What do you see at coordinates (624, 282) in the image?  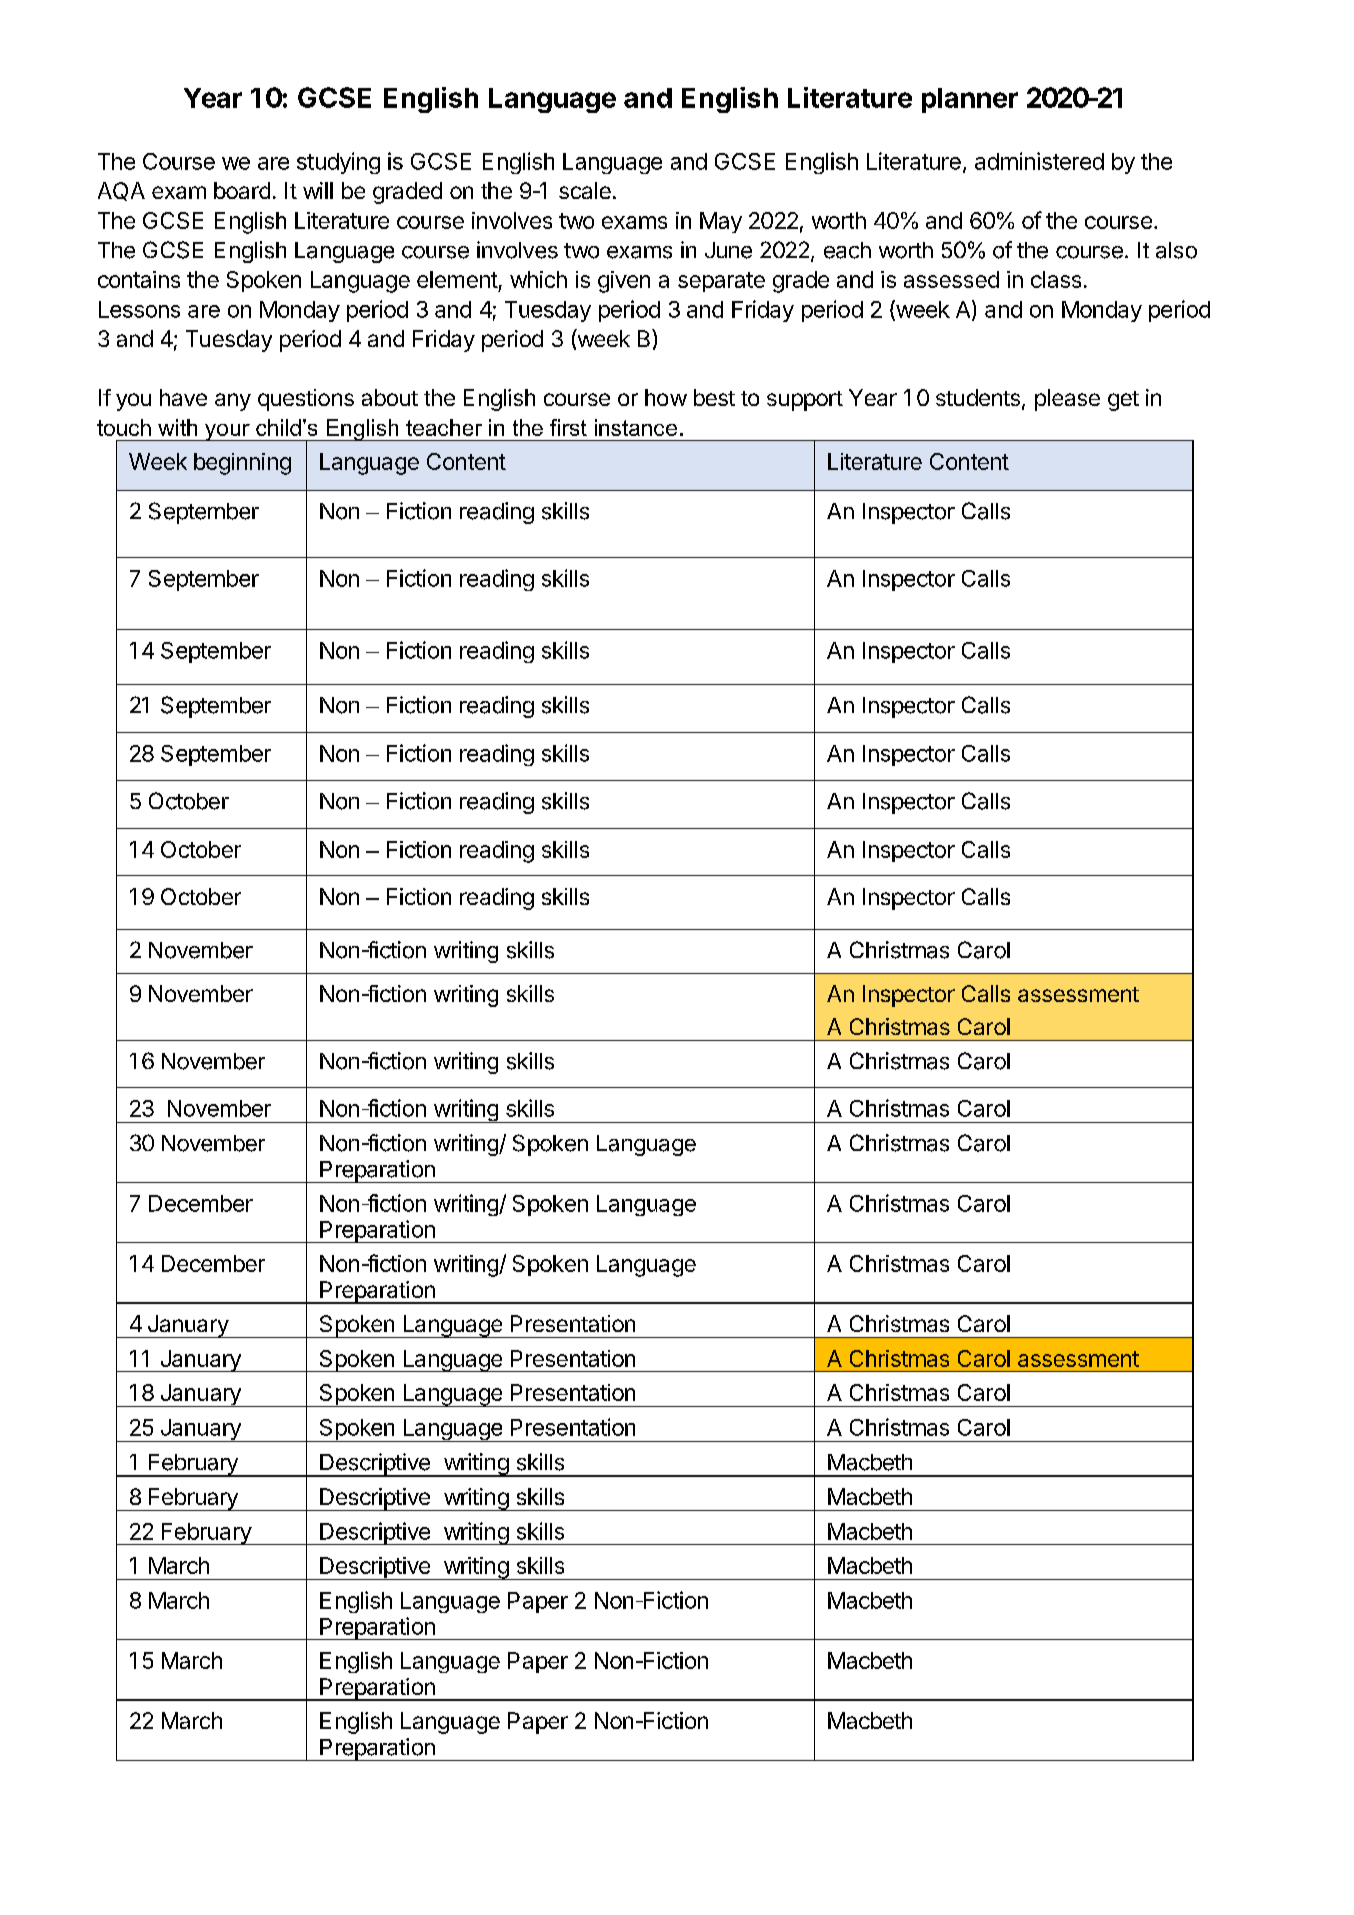 I see `given` at bounding box center [624, 282].
